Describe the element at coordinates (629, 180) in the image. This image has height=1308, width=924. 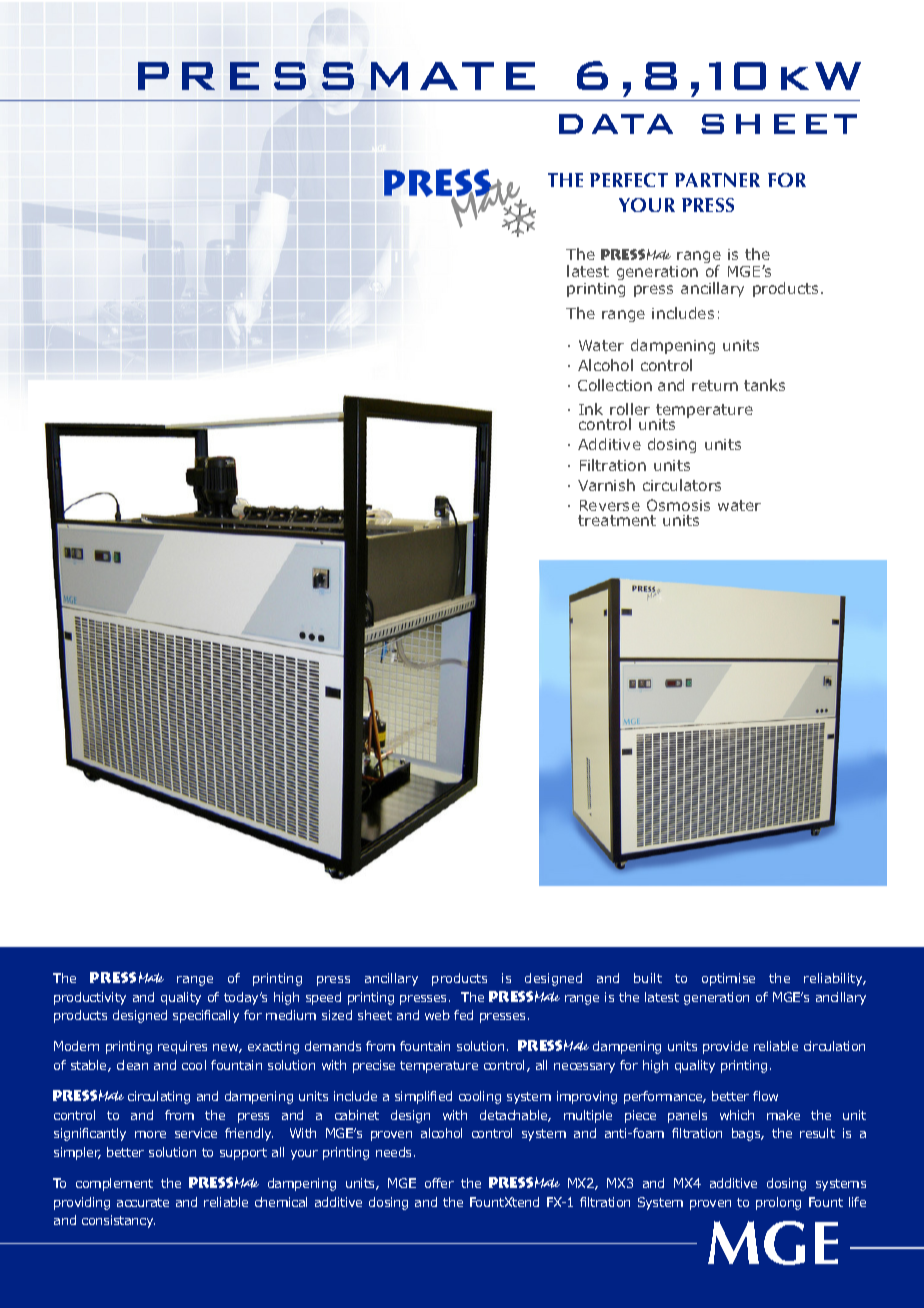
I see `PERFECT` at that location.
